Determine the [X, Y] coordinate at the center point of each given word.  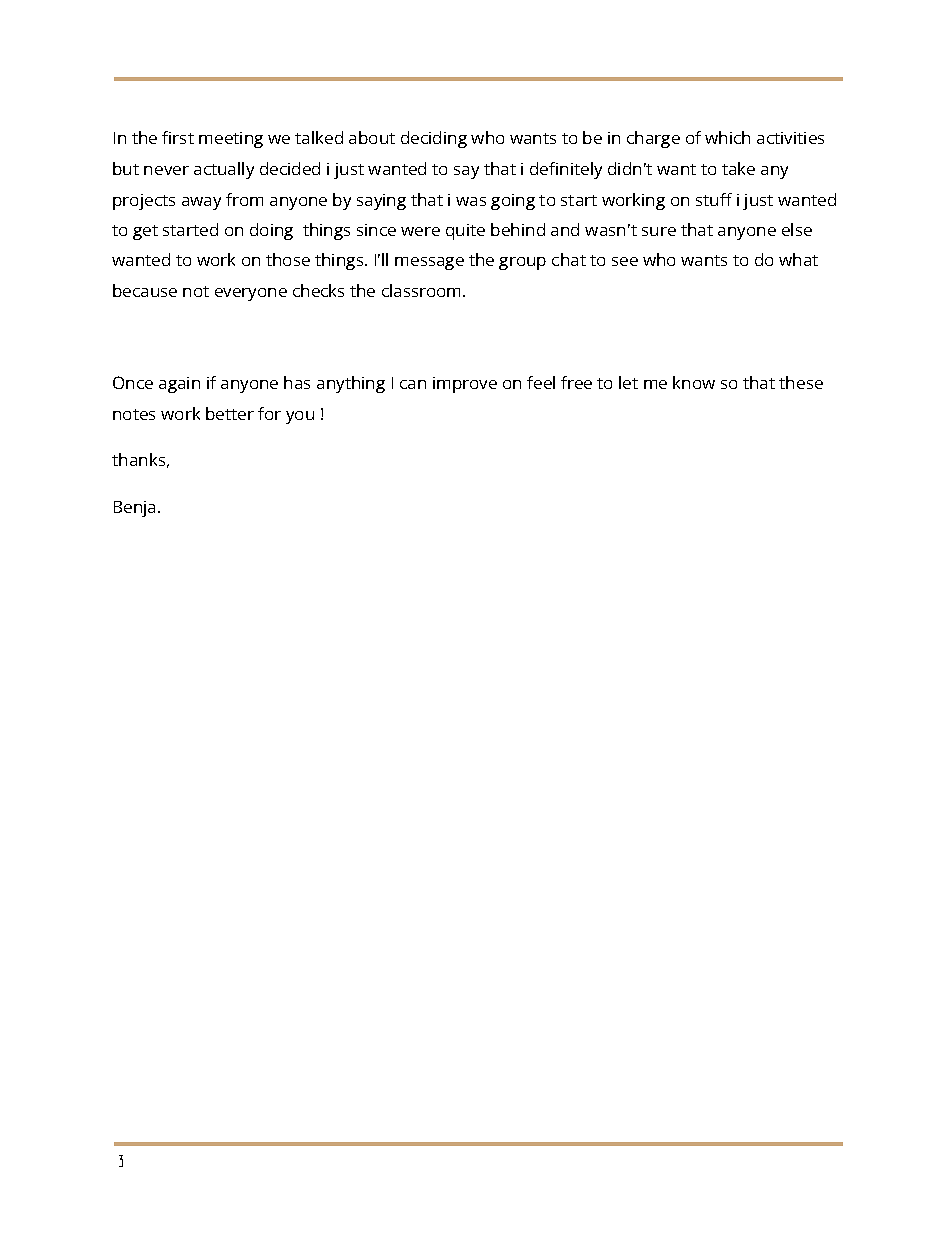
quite [465, 232]
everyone [251, 294]
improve [465, 385]
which [727, 137]
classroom [421, 290]
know [694, 382]
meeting [231, 140]
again [179, 385]
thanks [138, 459]
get [145, 232]
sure [659, 231]
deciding [434, 139]
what [798, 259]
